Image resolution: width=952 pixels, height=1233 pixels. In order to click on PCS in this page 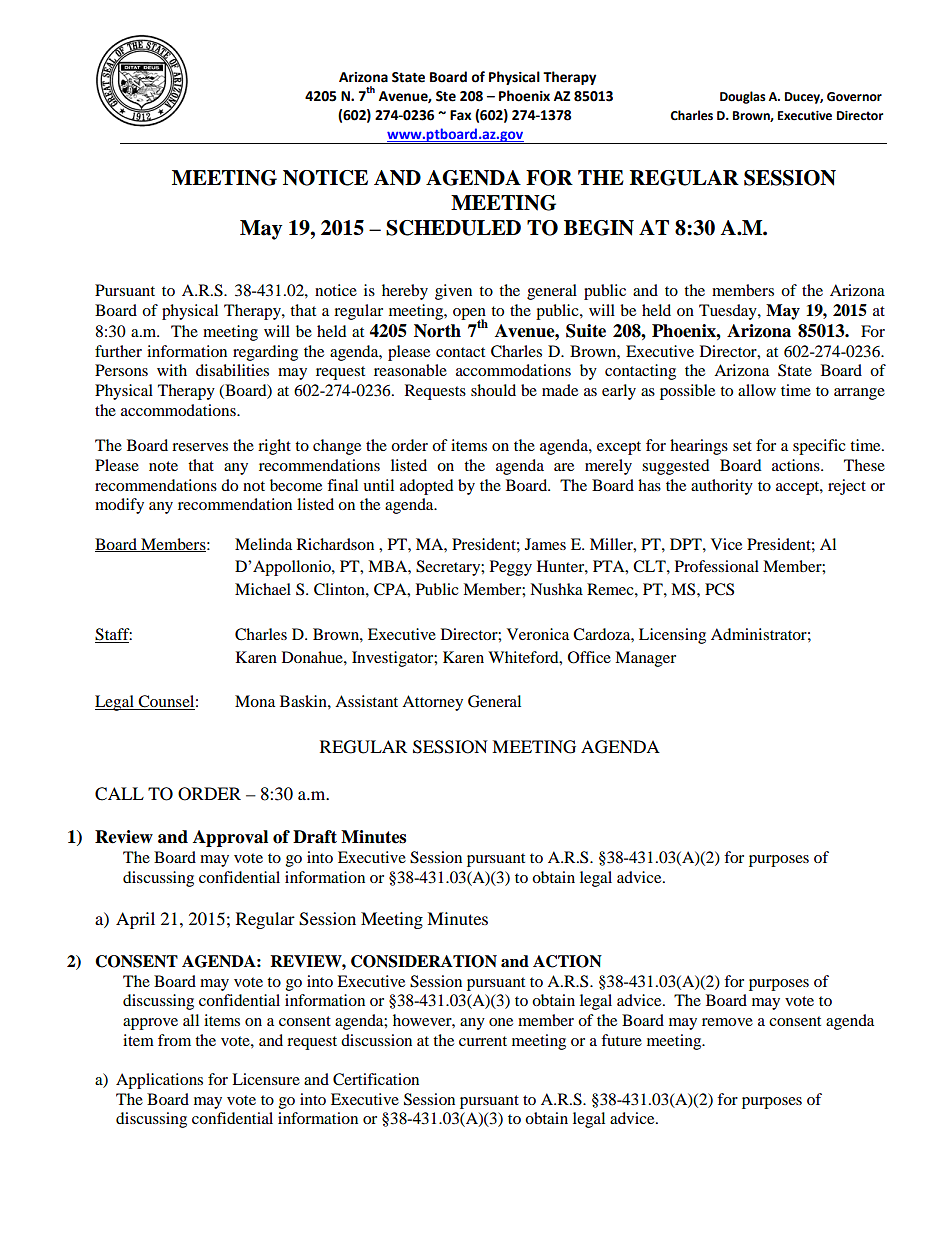, I will do `click(719, 589)`.
